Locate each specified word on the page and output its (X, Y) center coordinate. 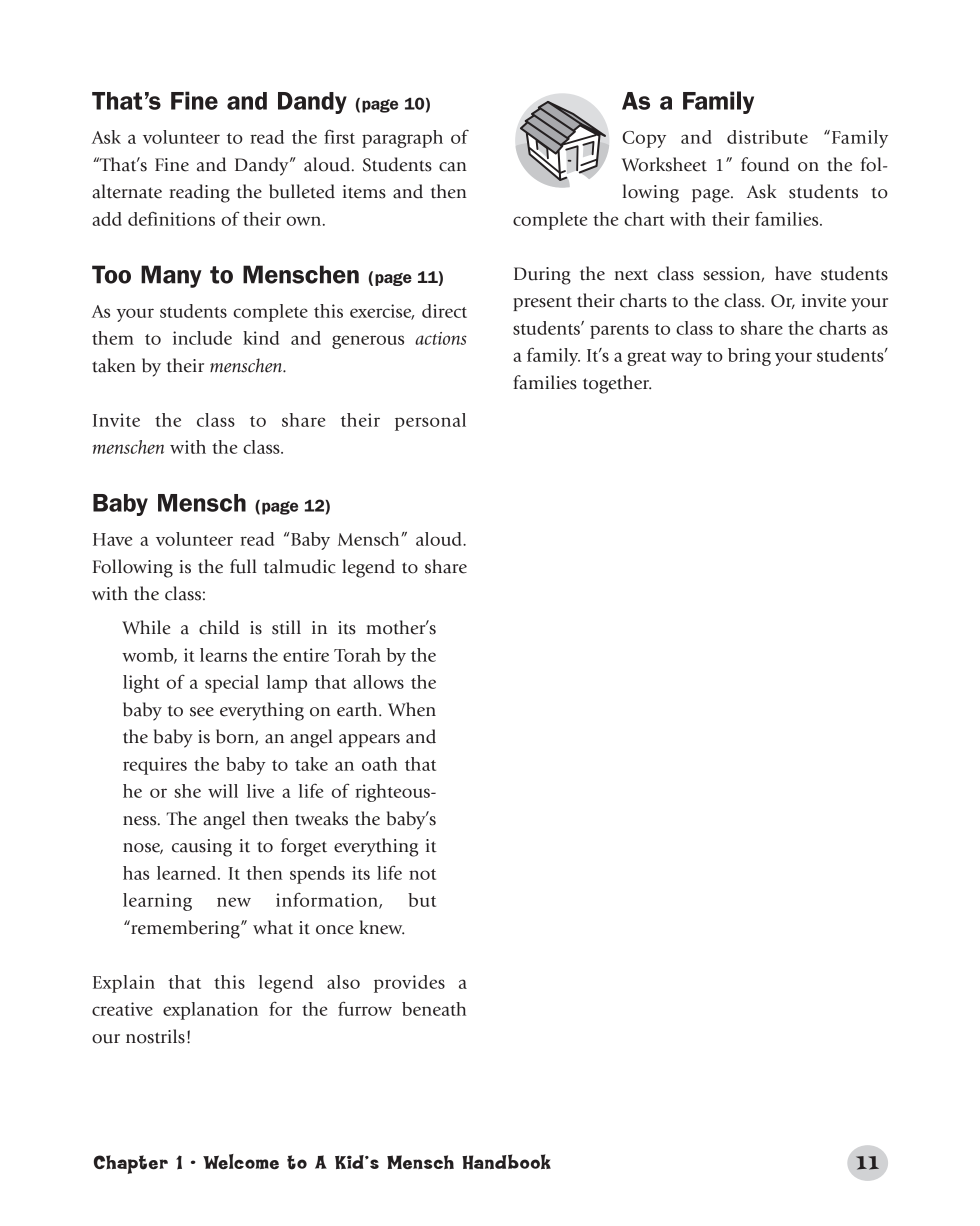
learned (188, 873)
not (422, 874)
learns (223, 655)
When (412, 709)
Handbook (506, 1162)
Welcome (241, 1162)
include (202, 338)
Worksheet (664, 164)
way (686, 359)
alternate (127, 191)
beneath (434, 1009)
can (453, 167)
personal (430, 422)
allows (378, 682)
